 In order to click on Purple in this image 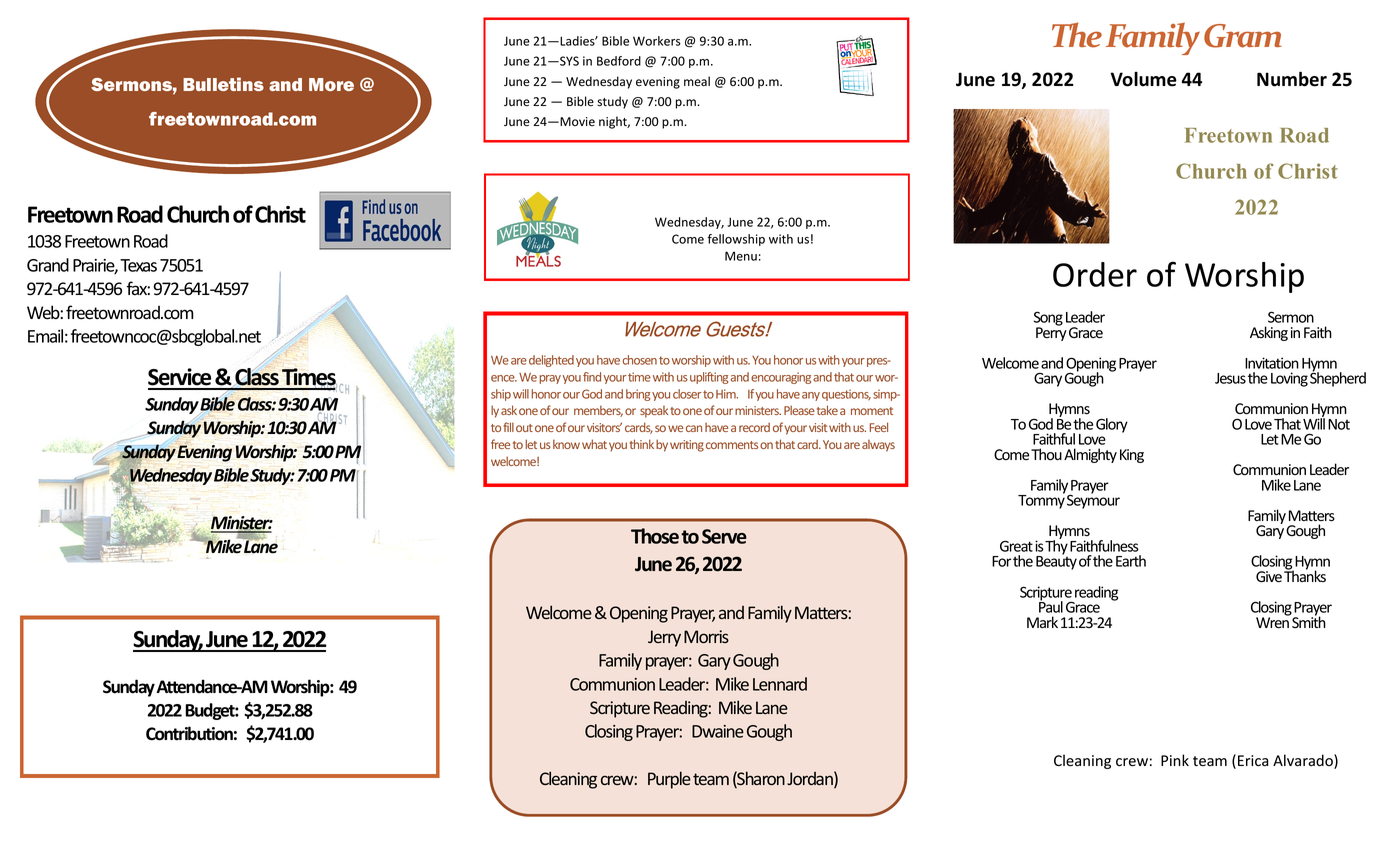, I will do `click(669, 780)`.
